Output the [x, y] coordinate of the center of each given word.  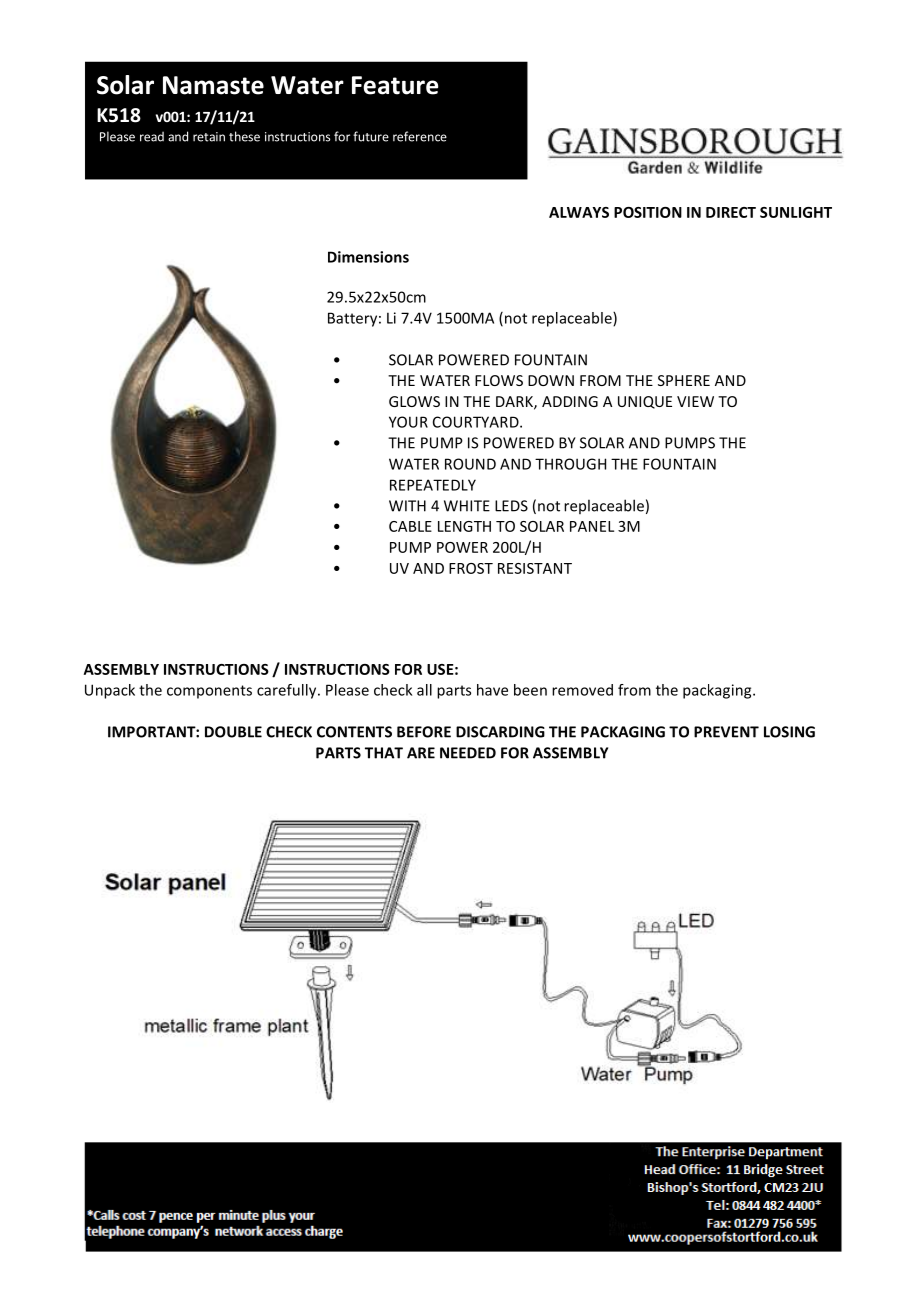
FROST [471, 568]
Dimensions [368, 257]
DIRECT [731, 212]
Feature [395, 85]
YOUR [408, 422]
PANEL [592, 526]
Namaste [213, 85]
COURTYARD [477, 422]
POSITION [648, 212]
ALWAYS [579, 212]
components [209, 692]
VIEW [695, 401]
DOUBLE [233, 732]
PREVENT [726, 732]
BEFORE [424, 732]
